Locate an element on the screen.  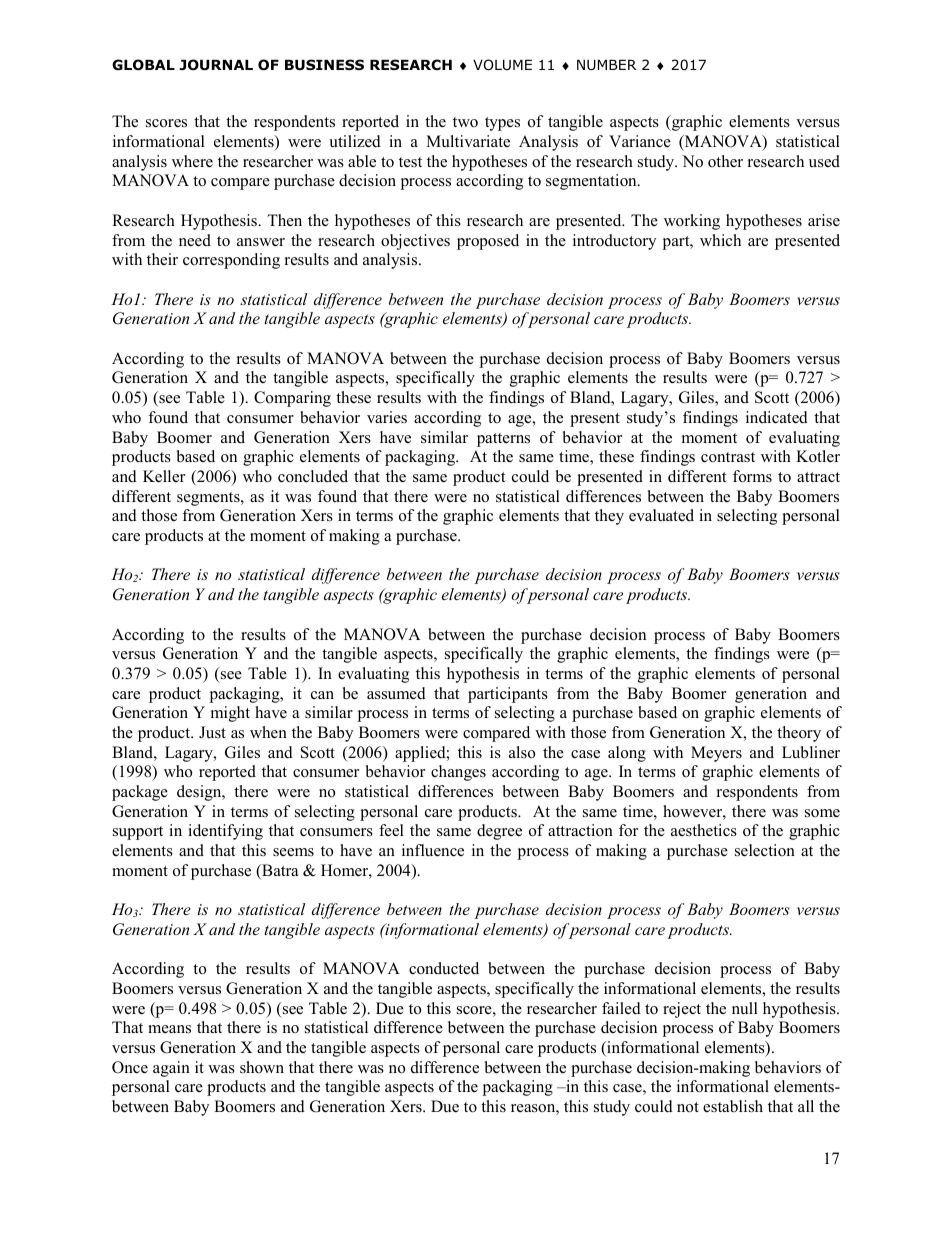
again is located at coordinates (171, 1069).
